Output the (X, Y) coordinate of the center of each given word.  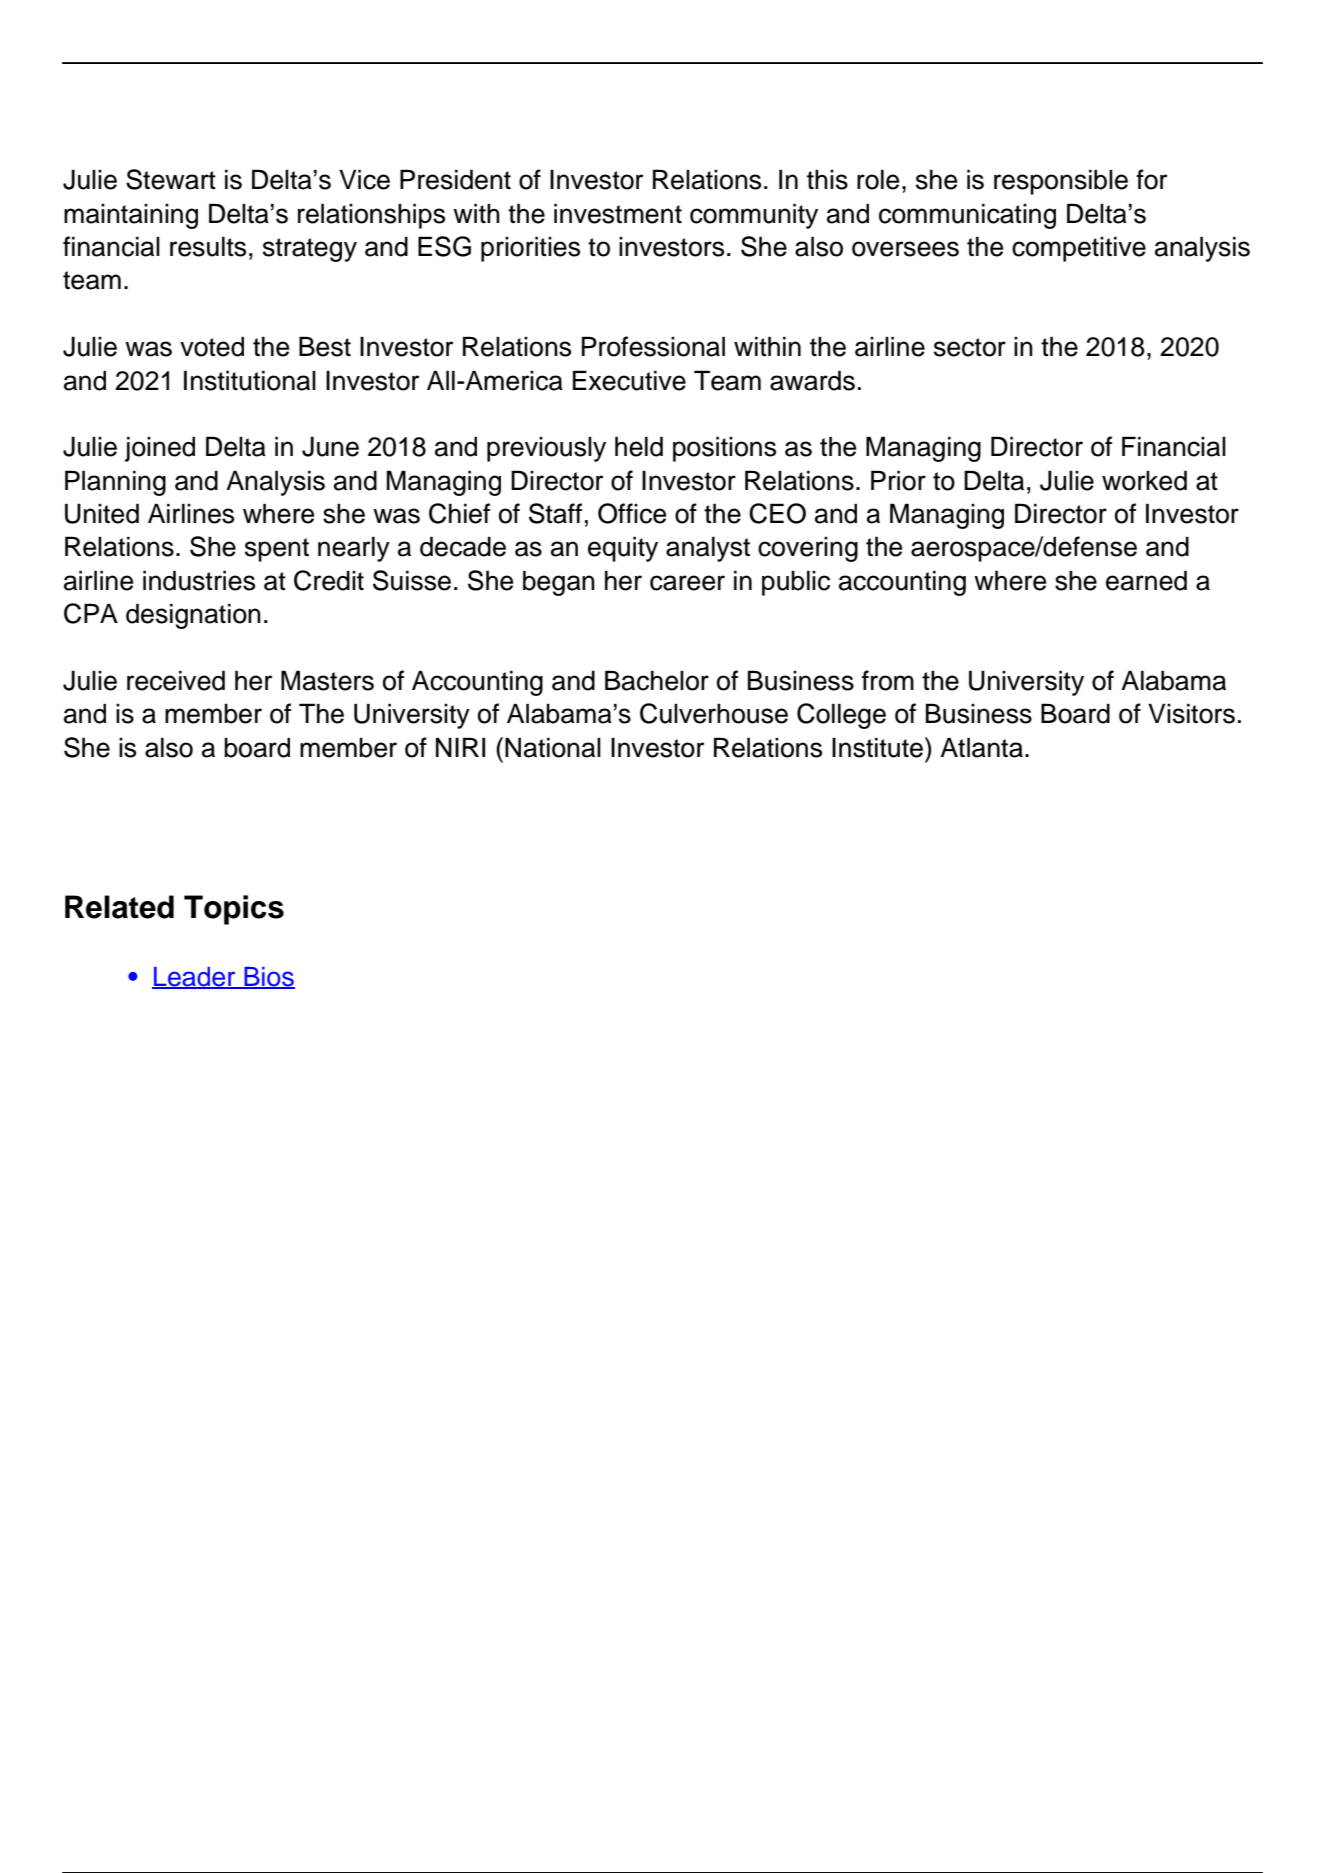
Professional (653, 346)
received (176, 680)
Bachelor (657, 680)
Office (632, 513)
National (553, 747)
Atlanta (981, 747)
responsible (1061, 182)
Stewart (171, 179)
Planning (115, 483)
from (888, 680)
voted (212, 346)
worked (1144, 480)
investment (618, 213)
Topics (234, 910)
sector (970, 347)
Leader (195, 978)
